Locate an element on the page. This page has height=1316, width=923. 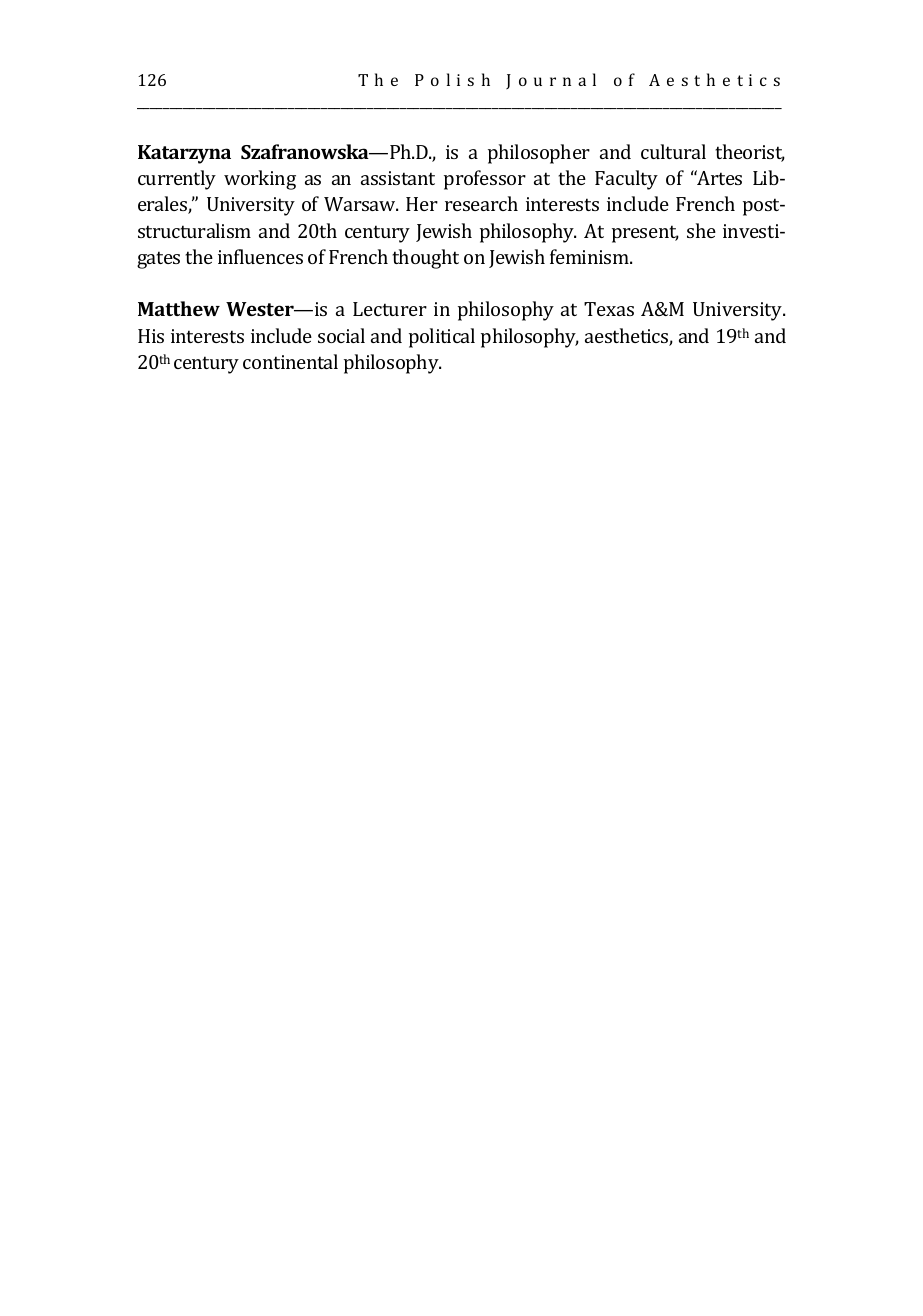
she is located at coordinates (701, 230).
